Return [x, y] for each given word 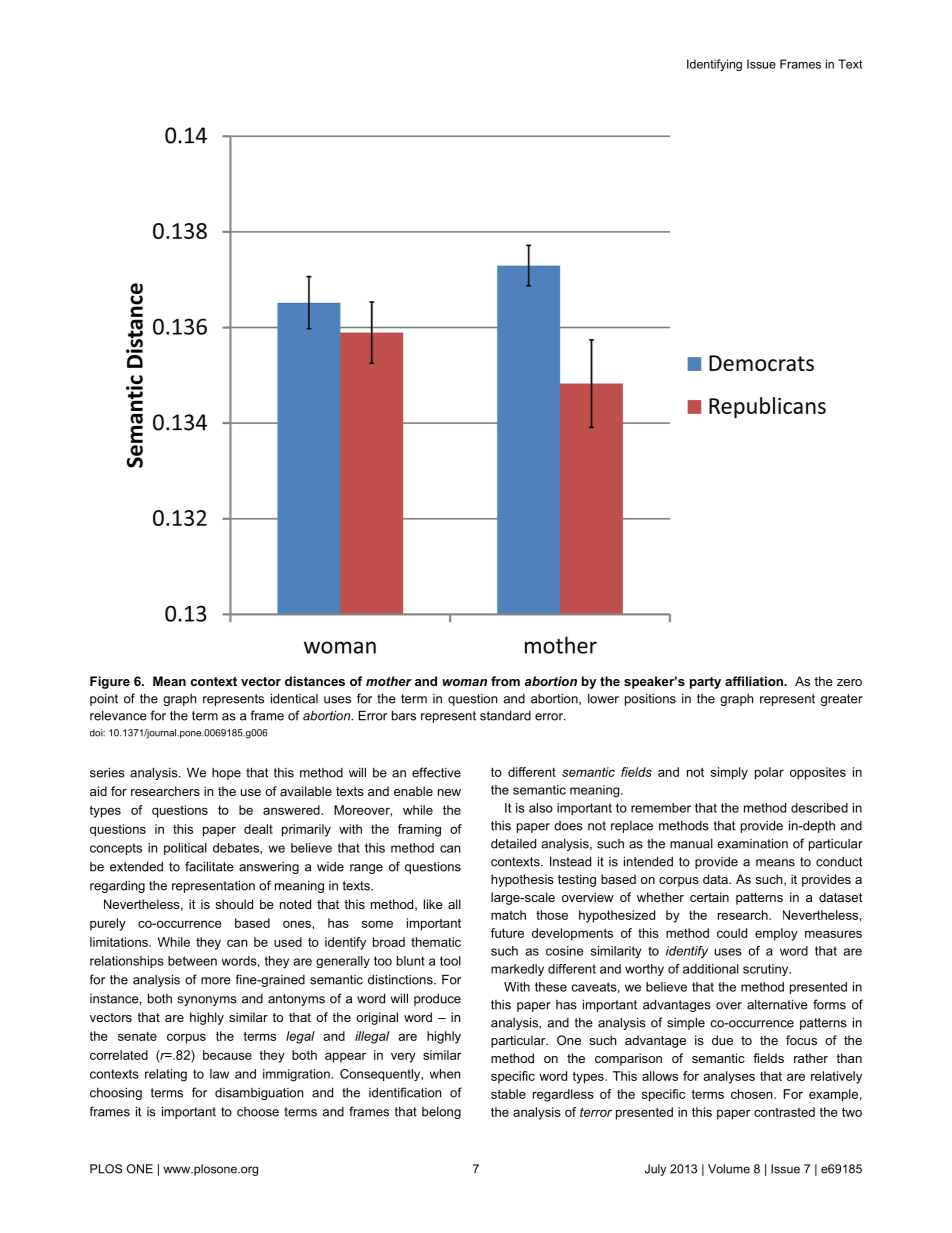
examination [752, 843]
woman [464, 682]
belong [441, 1112]
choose [258, 1112]
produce [437, 999]
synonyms [207, 1001]
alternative [777, 1004]
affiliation [755, 681]
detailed [513, 843]
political [185, 849]
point [104, 699]
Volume [729, 1169]
